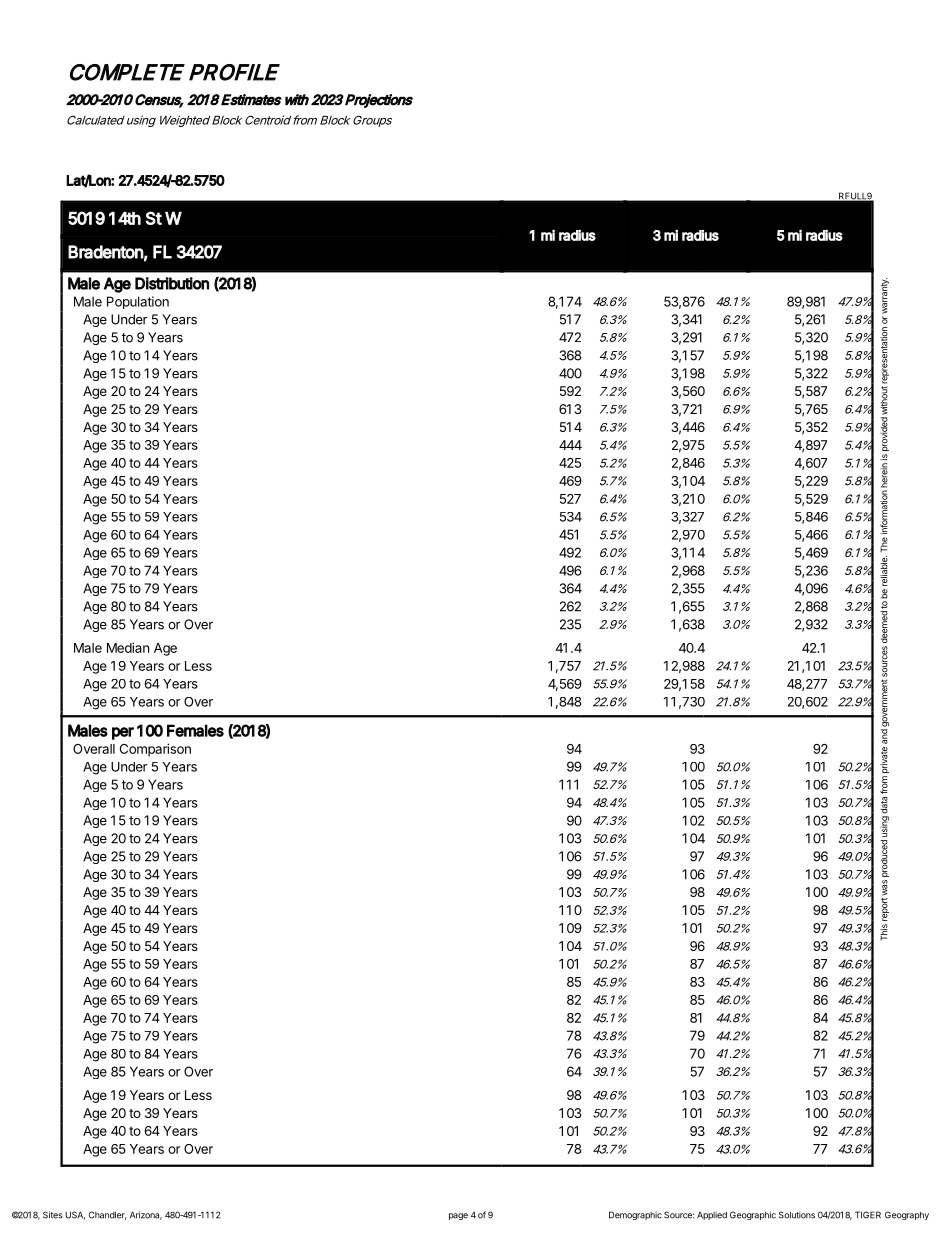 The image size is (952, 1233). I want to click on Solutions, so click(797, 1215).
